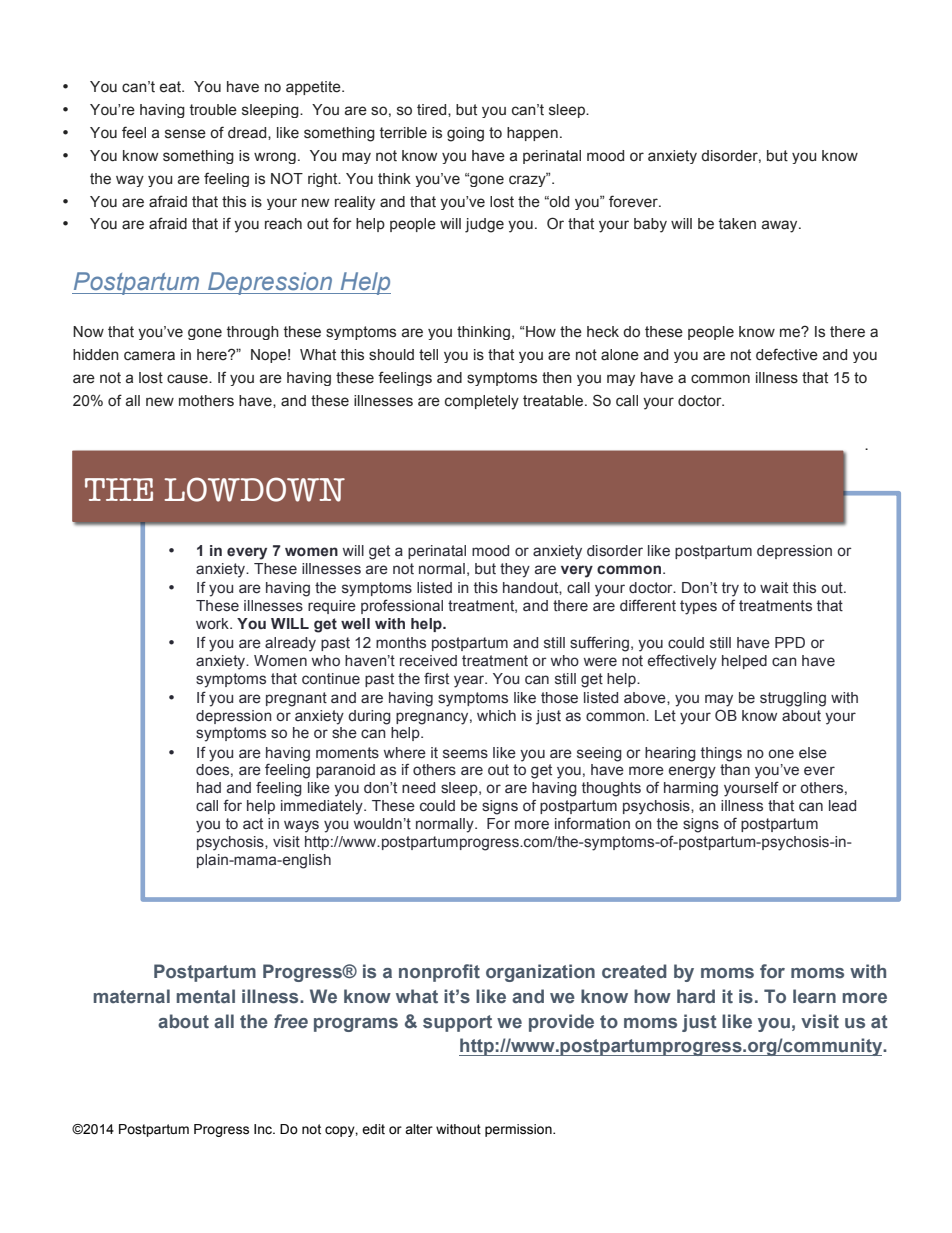  What do you see at coordinates (419, 1129) in the screenshot?
I see `alter` at bounding box center [419, 1129].
